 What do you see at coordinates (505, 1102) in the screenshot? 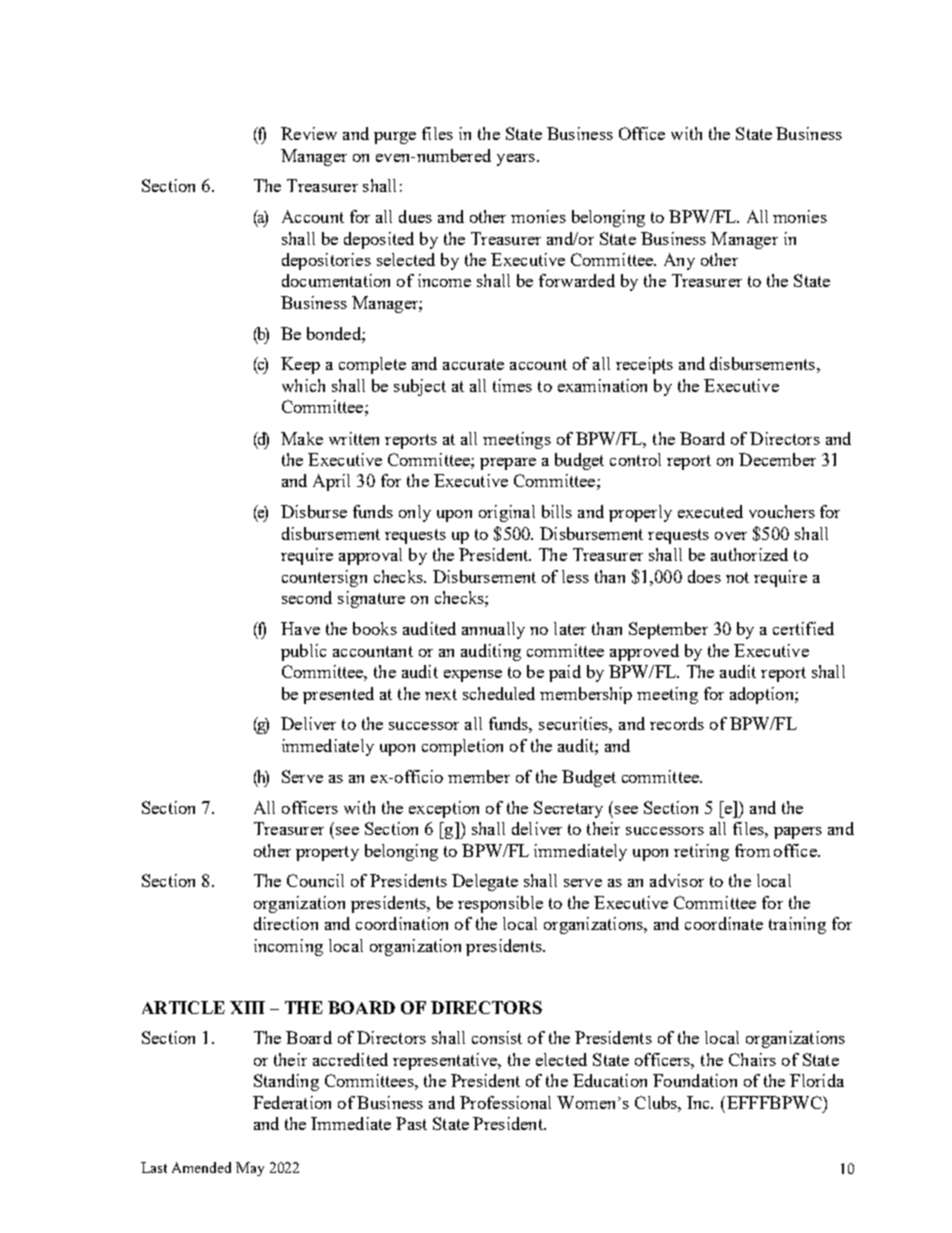
I see `Professional` at bounding box center [505, 1102].
